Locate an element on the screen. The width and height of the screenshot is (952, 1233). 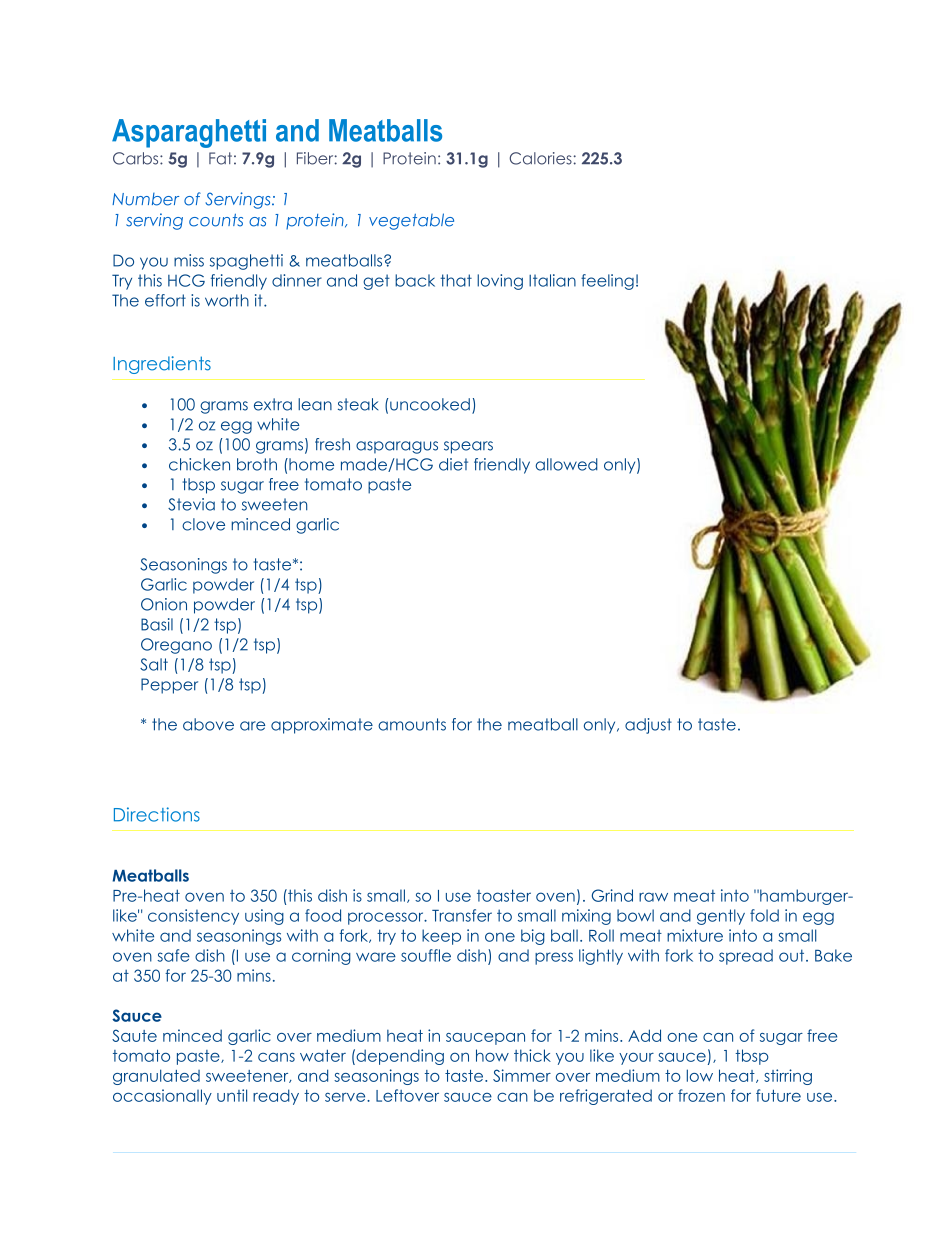
amounts is located at coordinates (412, 724).
